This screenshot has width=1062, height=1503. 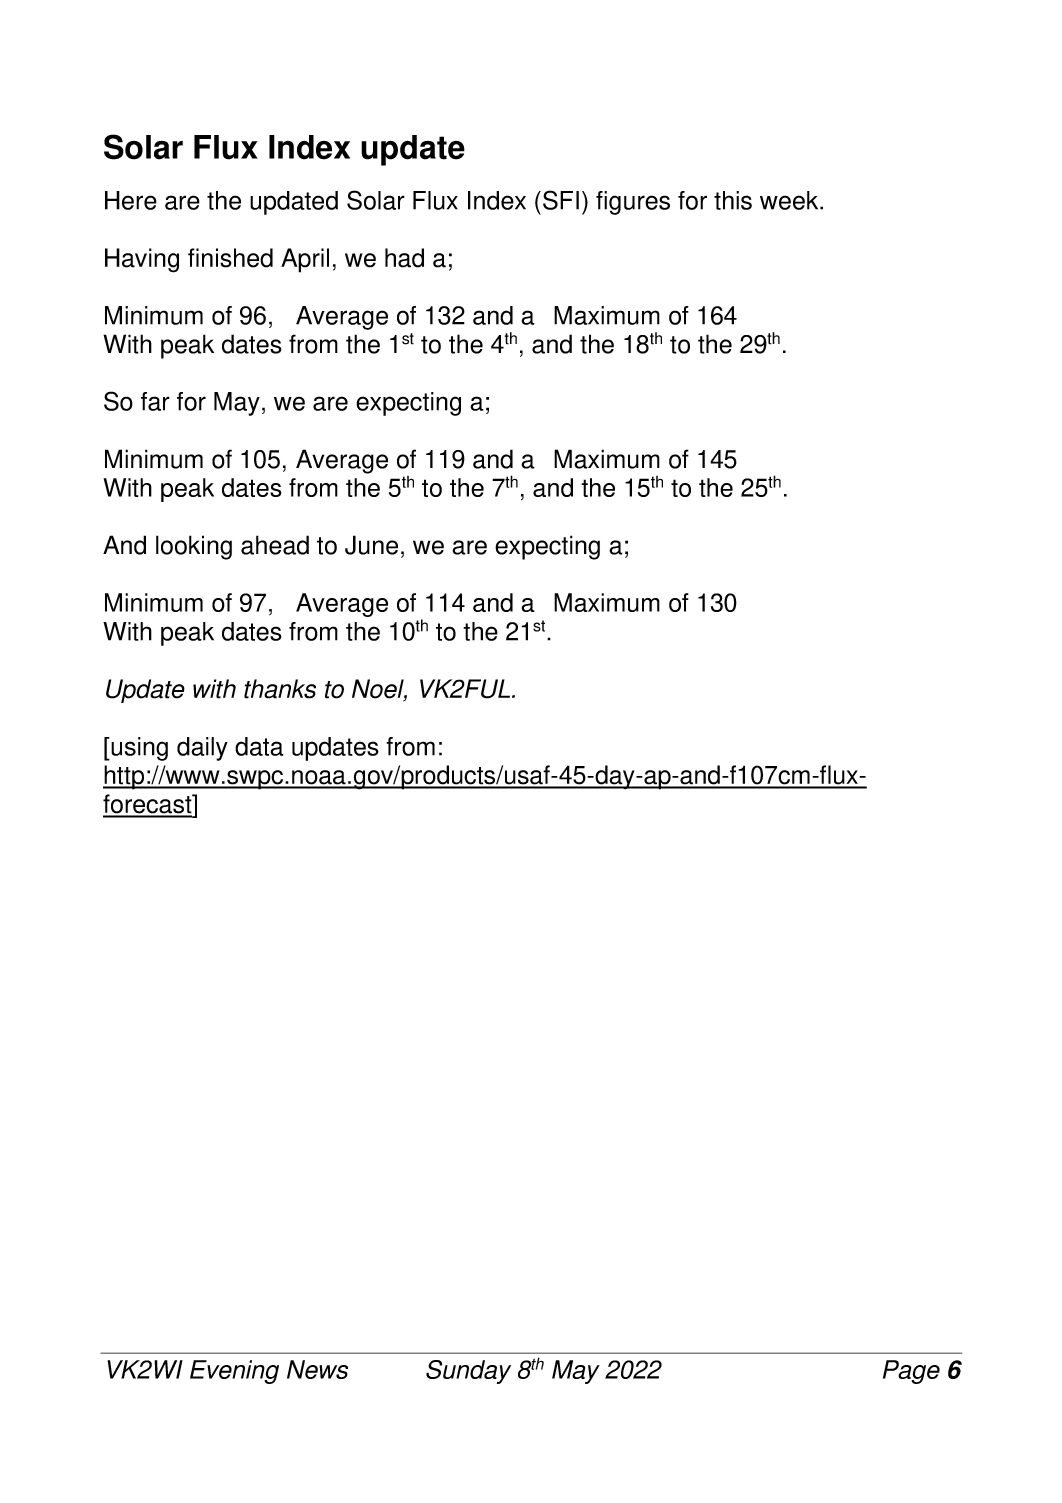 I want to click on SFI, so click(x=561, y=200).
